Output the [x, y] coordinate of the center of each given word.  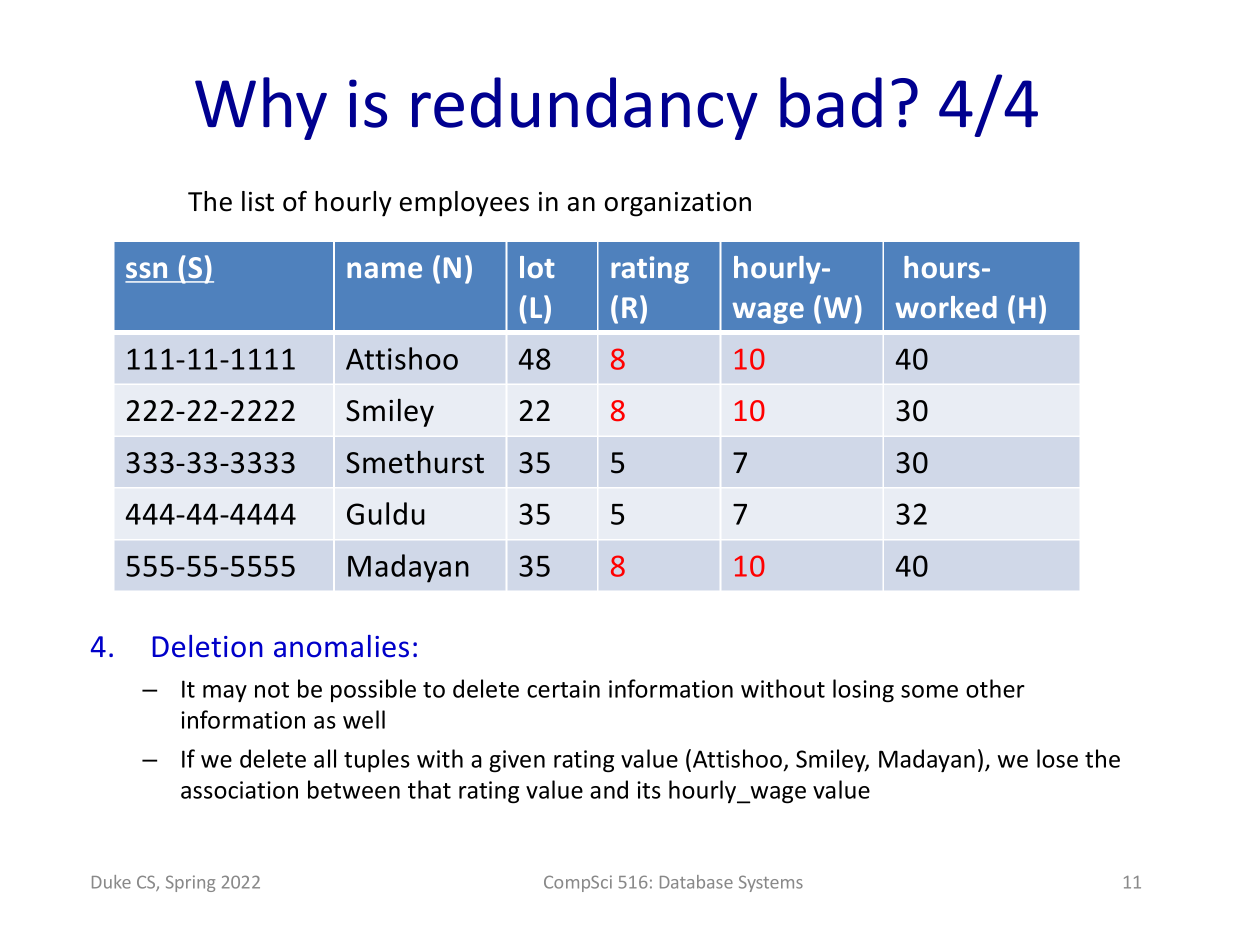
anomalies [341, 646]
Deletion [207, 646]
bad [831, 102]
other [995, 688]
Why [261, 108]
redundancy [585, 108]
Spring [190, 883]
